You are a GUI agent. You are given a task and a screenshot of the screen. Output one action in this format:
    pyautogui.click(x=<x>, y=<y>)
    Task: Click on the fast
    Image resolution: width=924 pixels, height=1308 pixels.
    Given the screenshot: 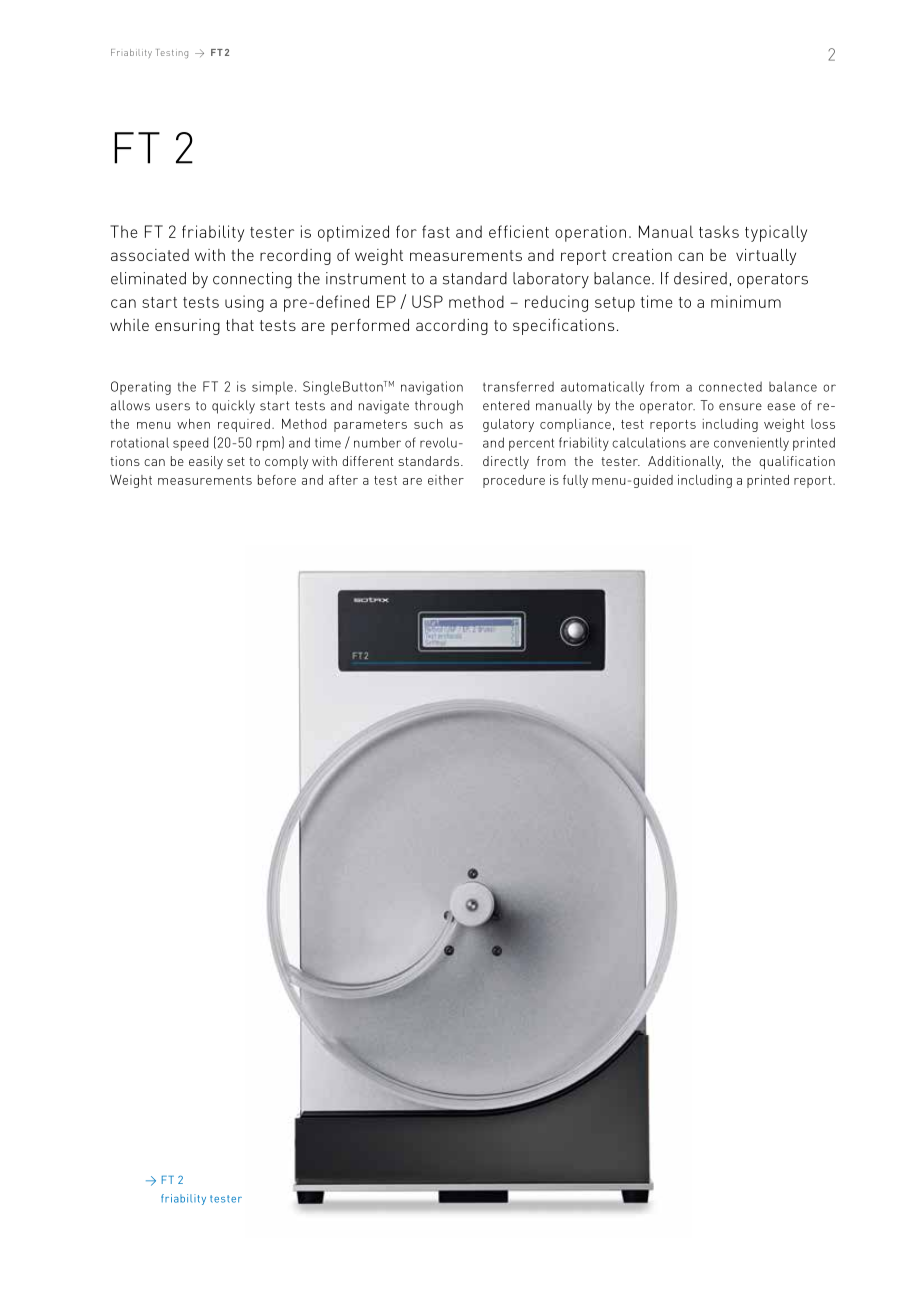 What is the action you would take?
    pyautogui.click(x=436, y=231)
